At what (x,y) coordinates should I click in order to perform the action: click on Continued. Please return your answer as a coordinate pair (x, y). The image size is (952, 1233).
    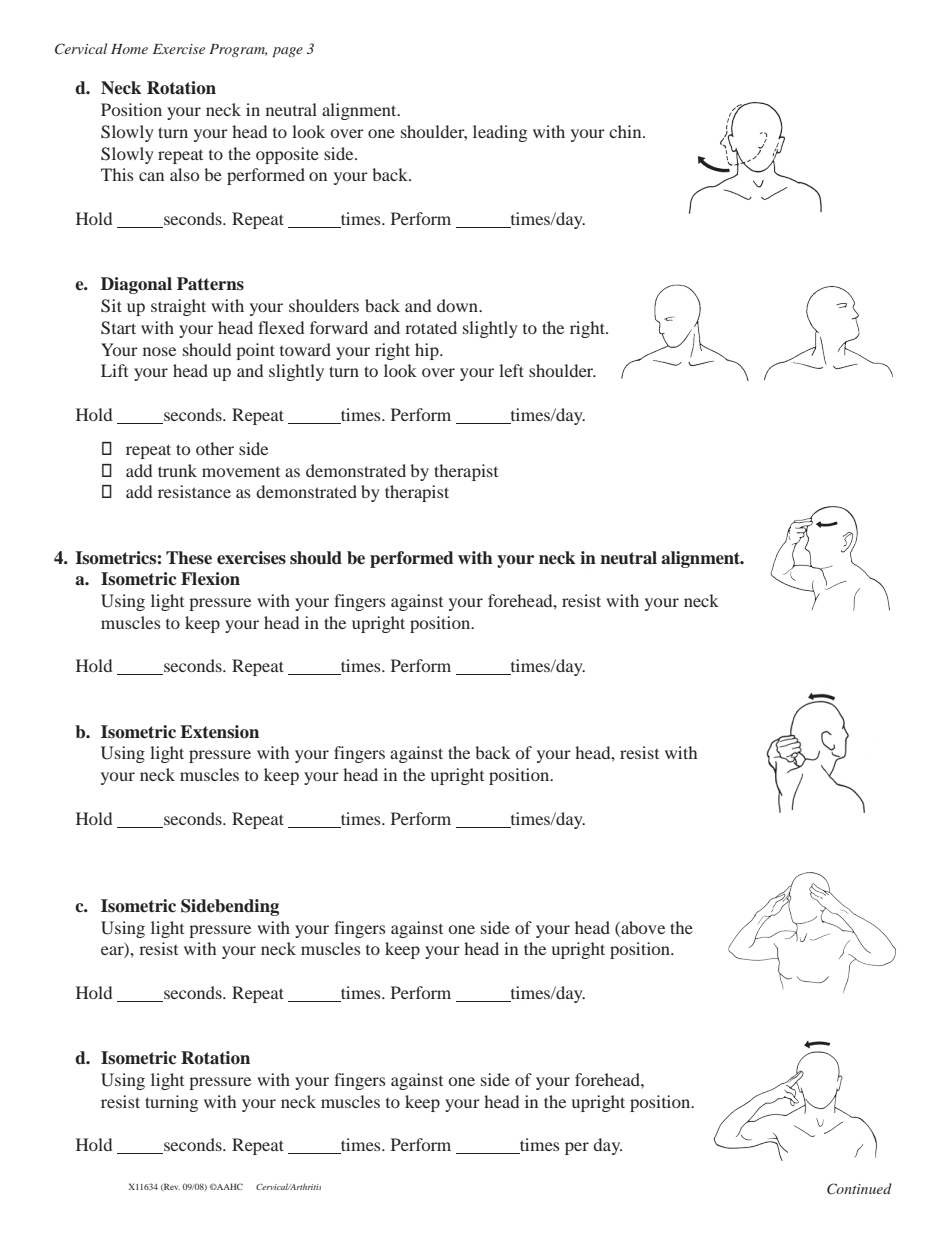
    Looking at the image, I should click on (859, 1189).
